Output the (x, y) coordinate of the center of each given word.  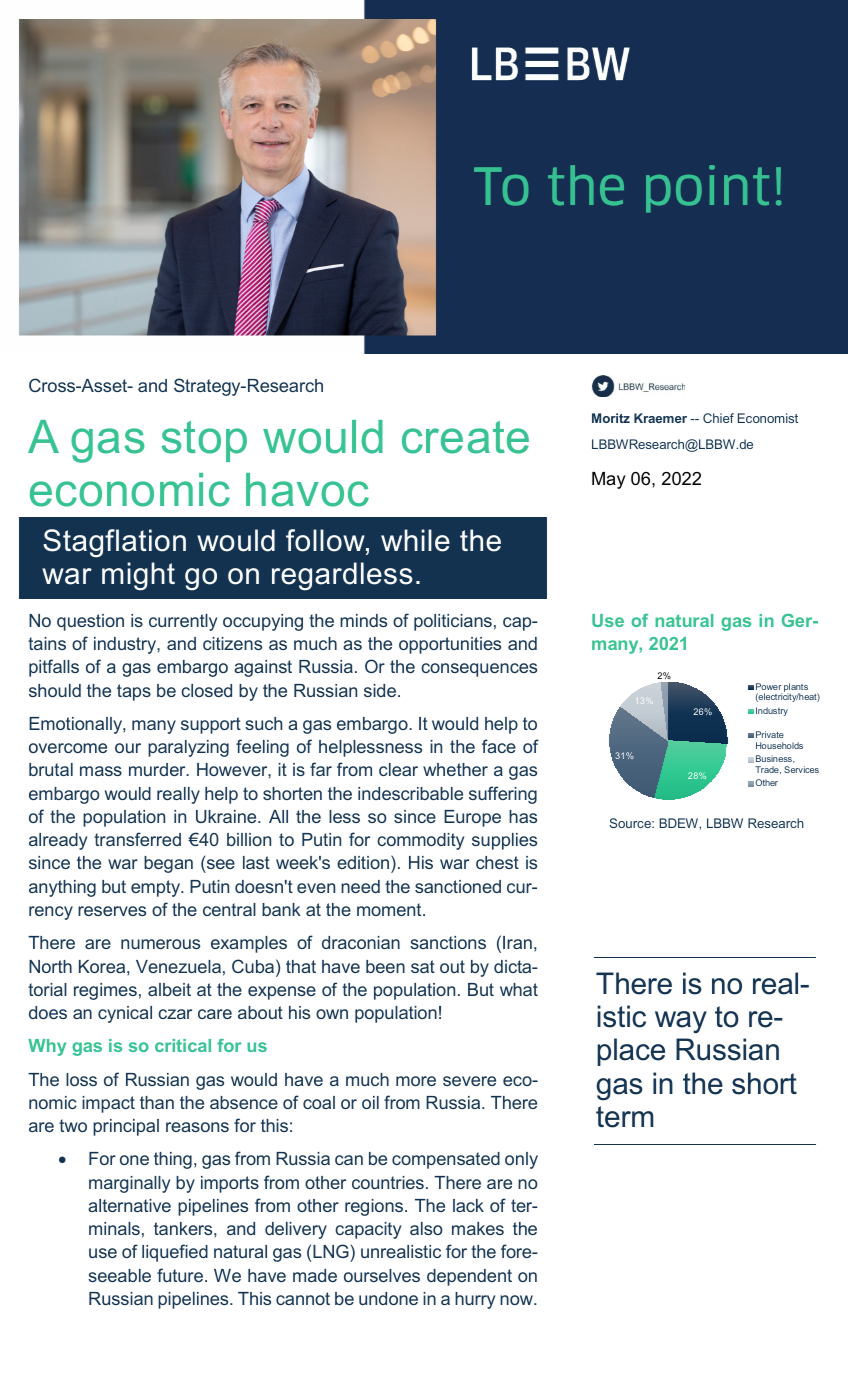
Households (779, 745)
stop (204, 441)
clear (398, 769)
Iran (517, 942)
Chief (718, 418)
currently (183, 622)
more (416, 1081)
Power (769, 686)
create (465, 437)
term (625, 1117)
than (157, 1102)
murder (158, 769)
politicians (453, 622)
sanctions (448, 942)
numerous (160, 944)
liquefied (175, 1253)
